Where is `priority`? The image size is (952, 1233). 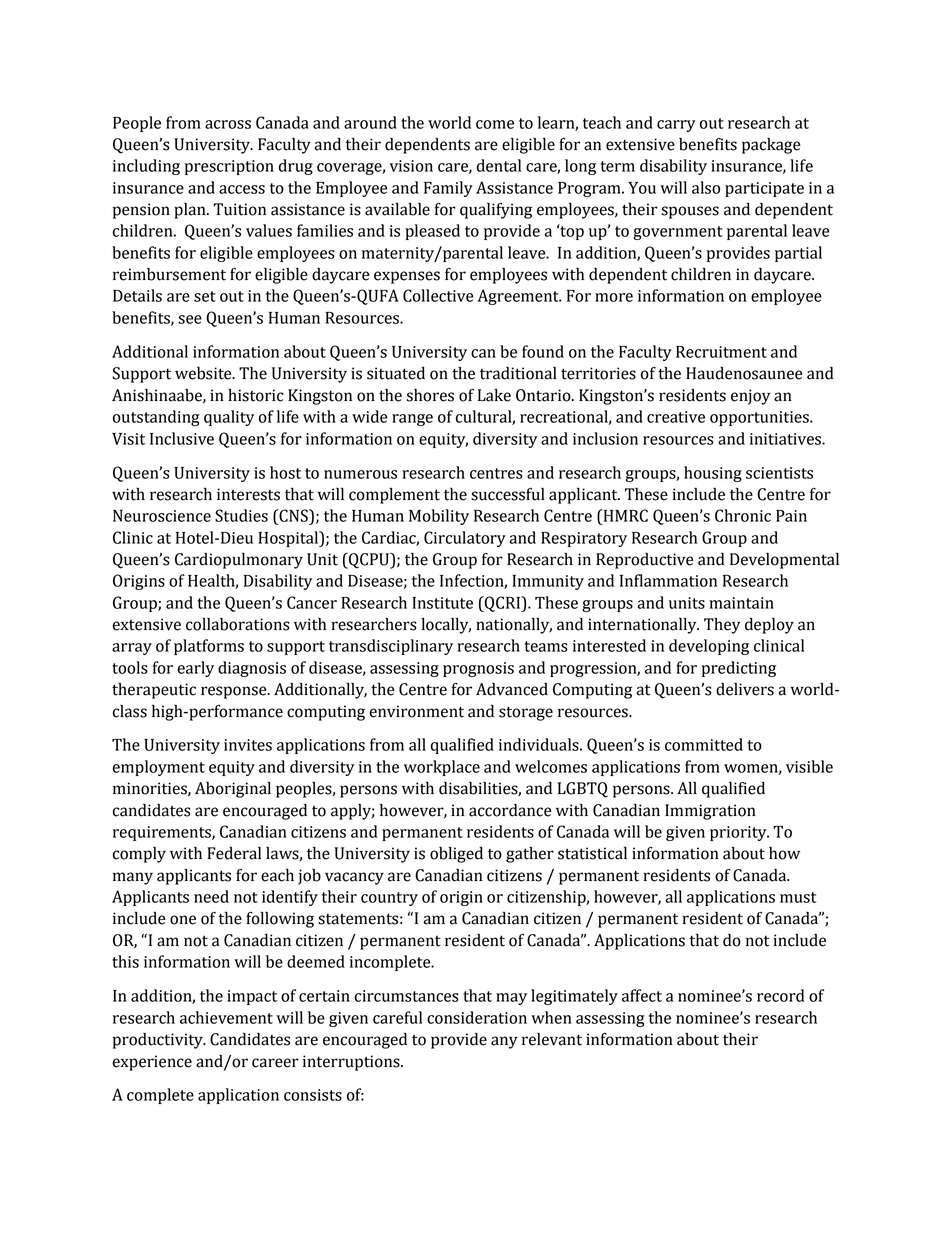
priority is located at coordinates (739, 833).
